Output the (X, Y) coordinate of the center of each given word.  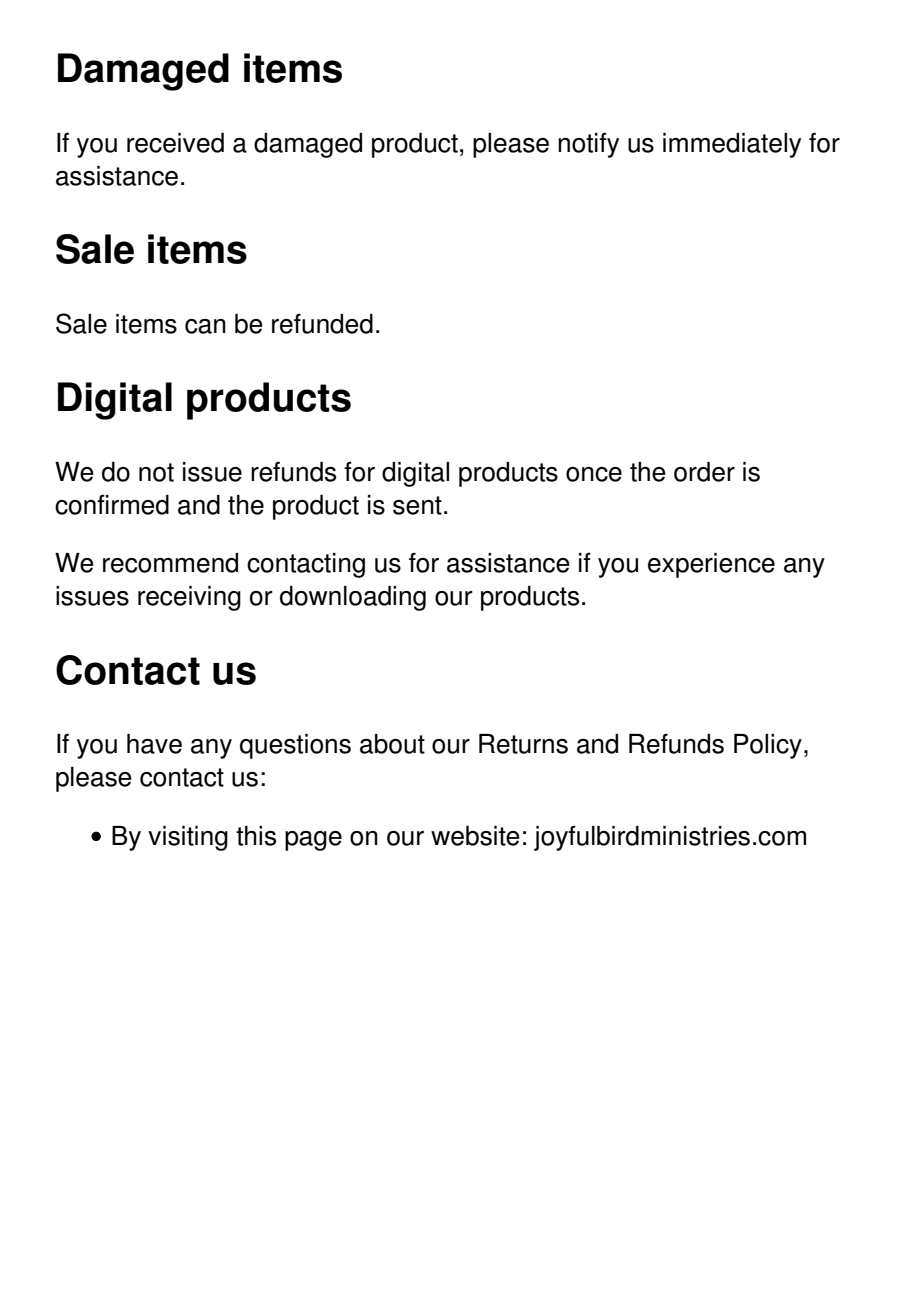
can (205, 326)
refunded (322, 323)
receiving (189, 598)
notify (588, 145)
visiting (188, 838)
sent (417, 505)
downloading (353, 598)
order (704, 472)
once (594, 474)
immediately (732, 145)
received (175, 143)
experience (711, 565)
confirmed (112, 504)
